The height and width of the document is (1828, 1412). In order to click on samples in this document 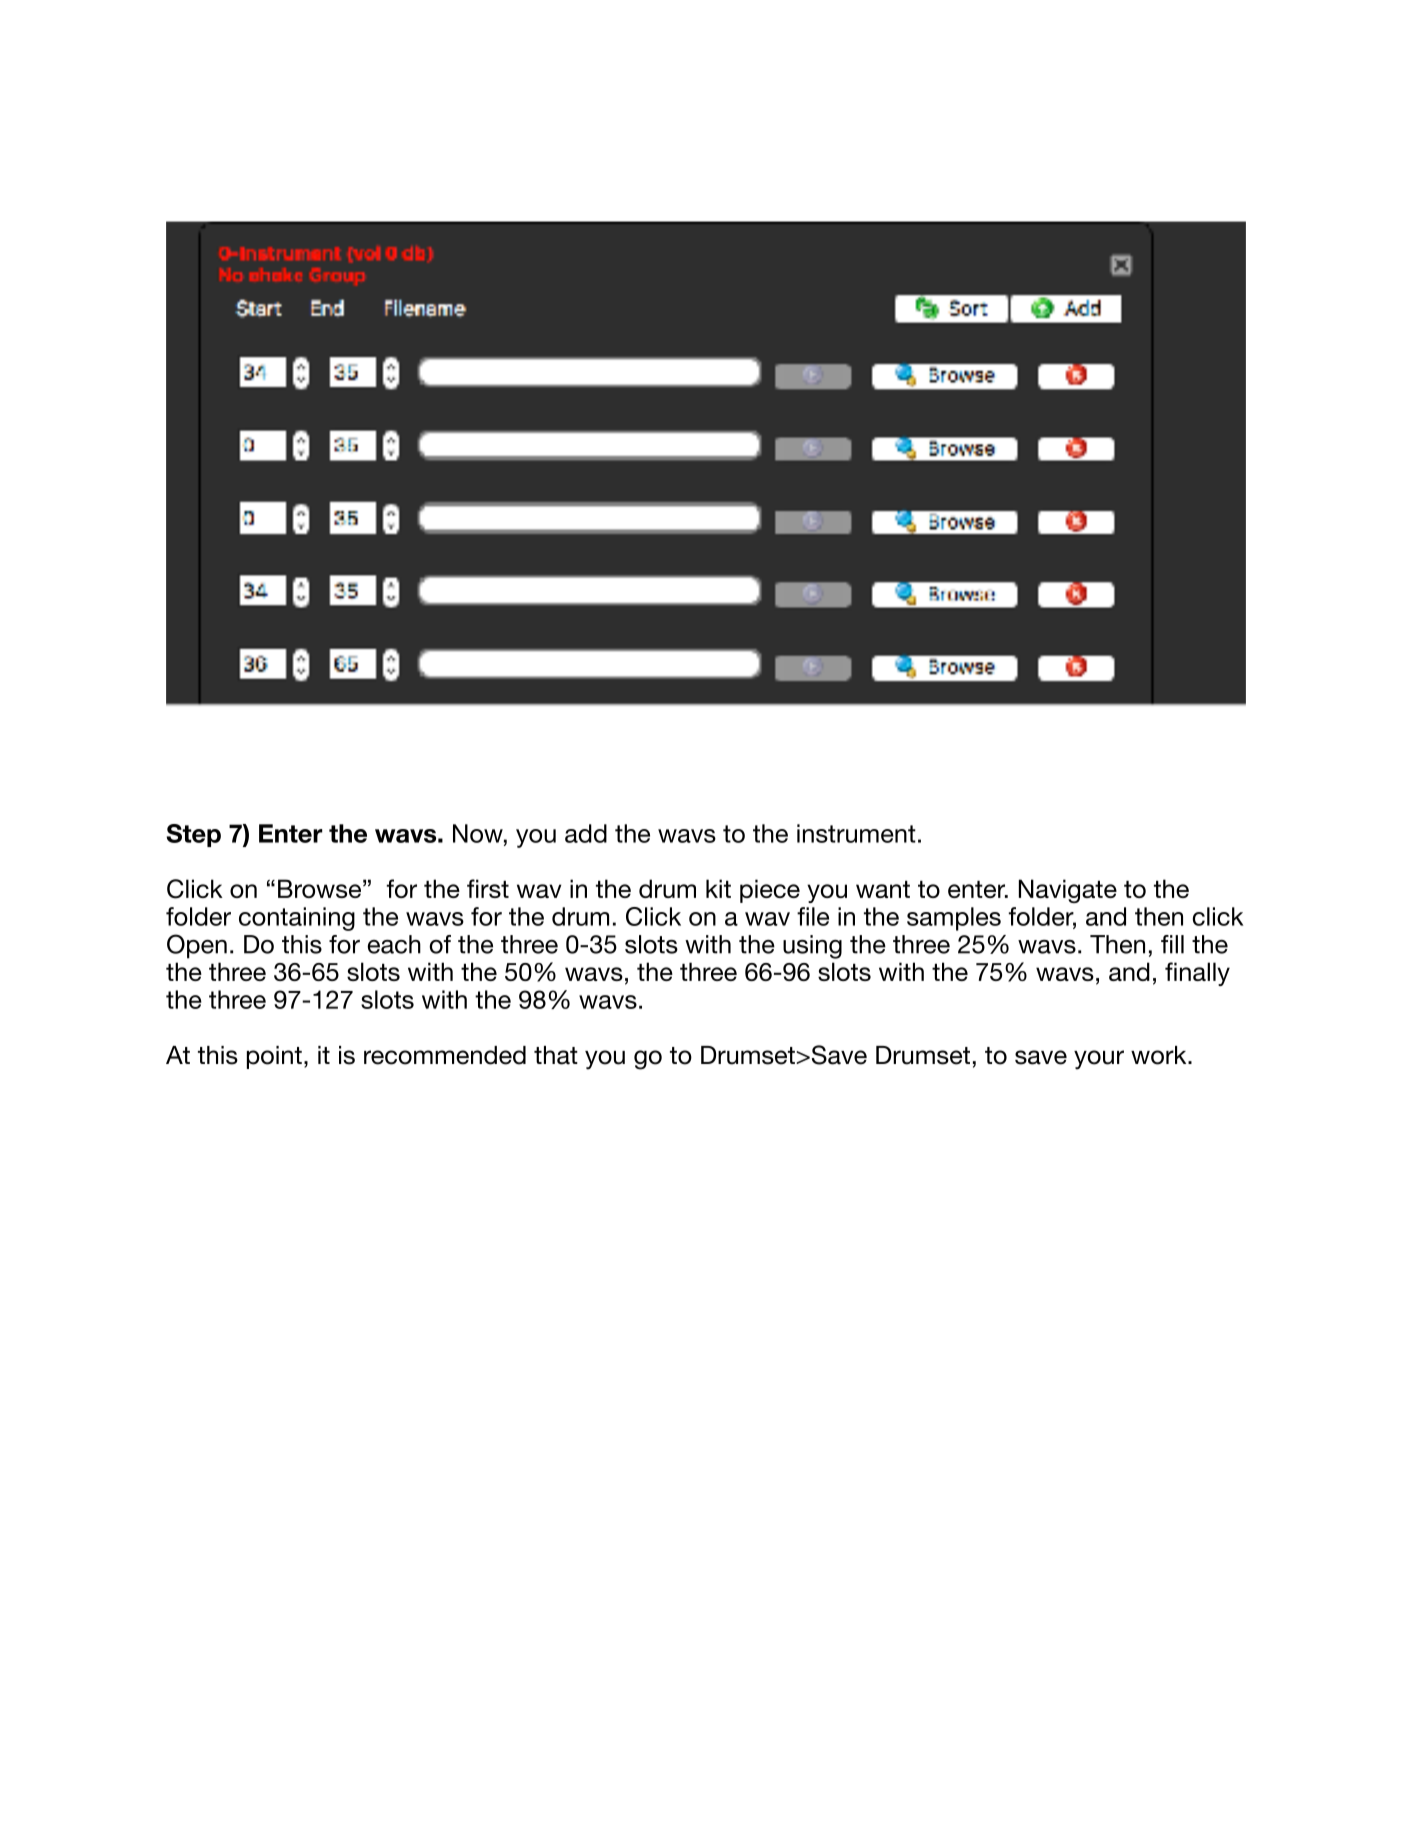, I will do `click(954, 919)`.
